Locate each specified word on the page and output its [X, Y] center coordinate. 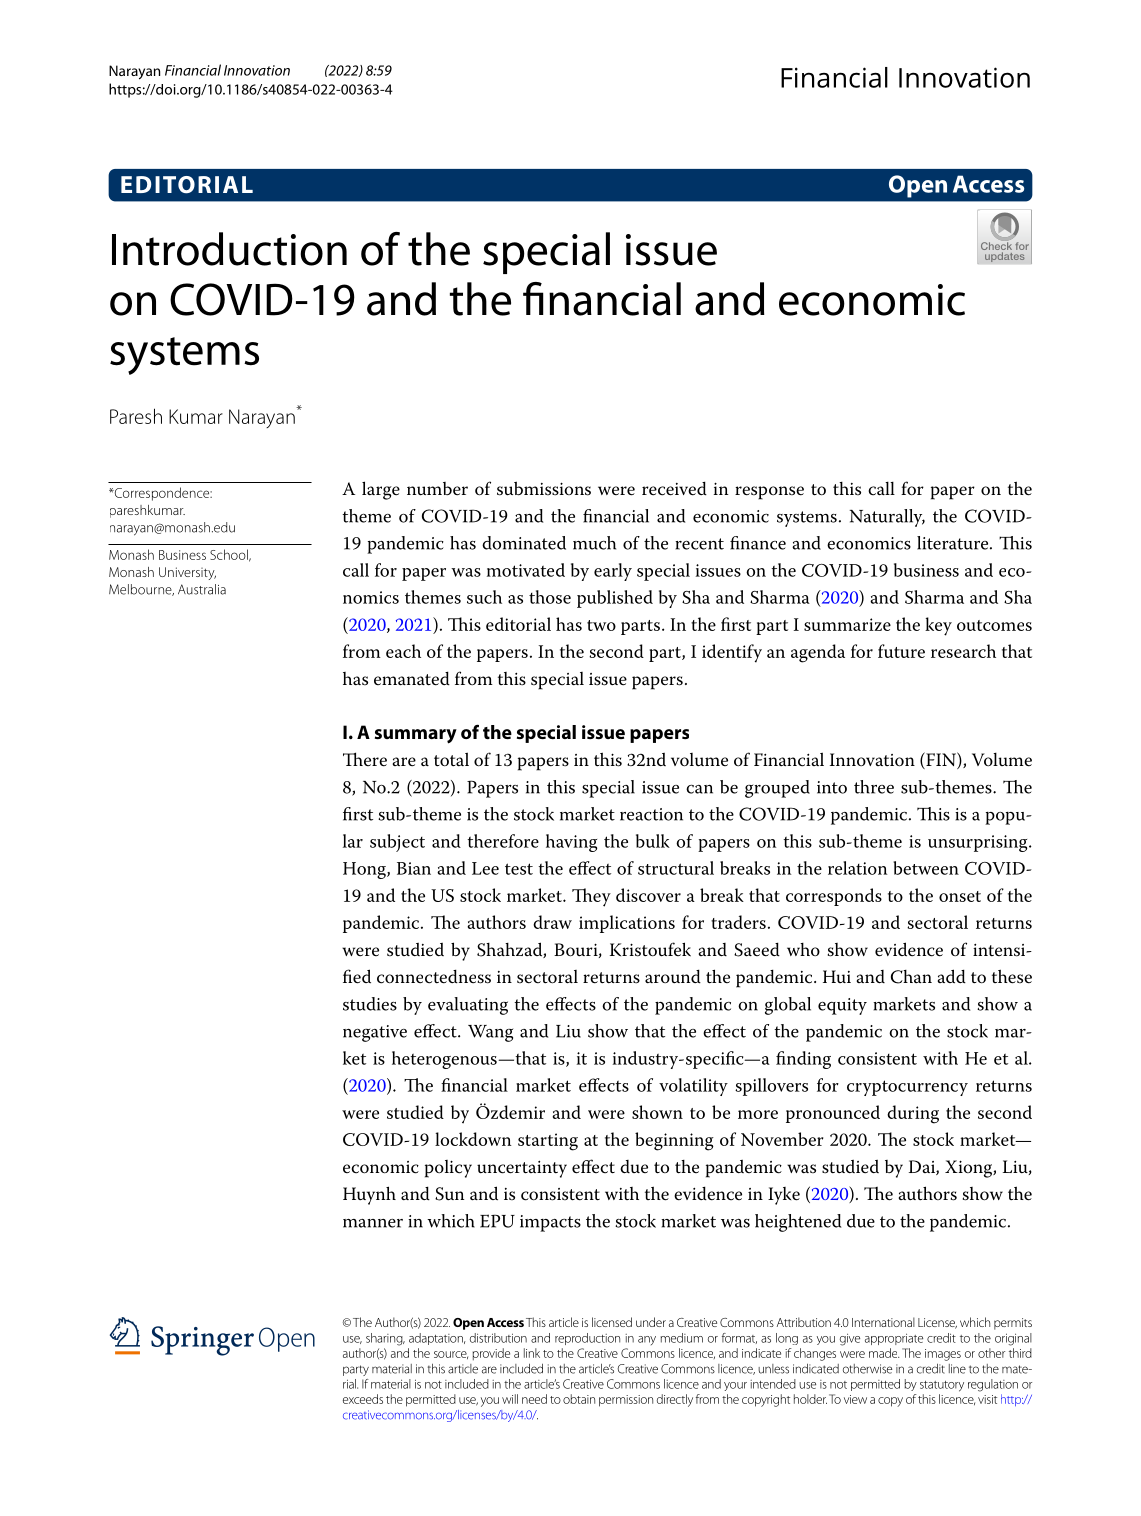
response [769, 493]
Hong [365, 870]
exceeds [363, 1399]
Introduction [229, 249]
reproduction [587, 1339]
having [571, 843]
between [926, 868]
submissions [544, 488]
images [943, 1355]
